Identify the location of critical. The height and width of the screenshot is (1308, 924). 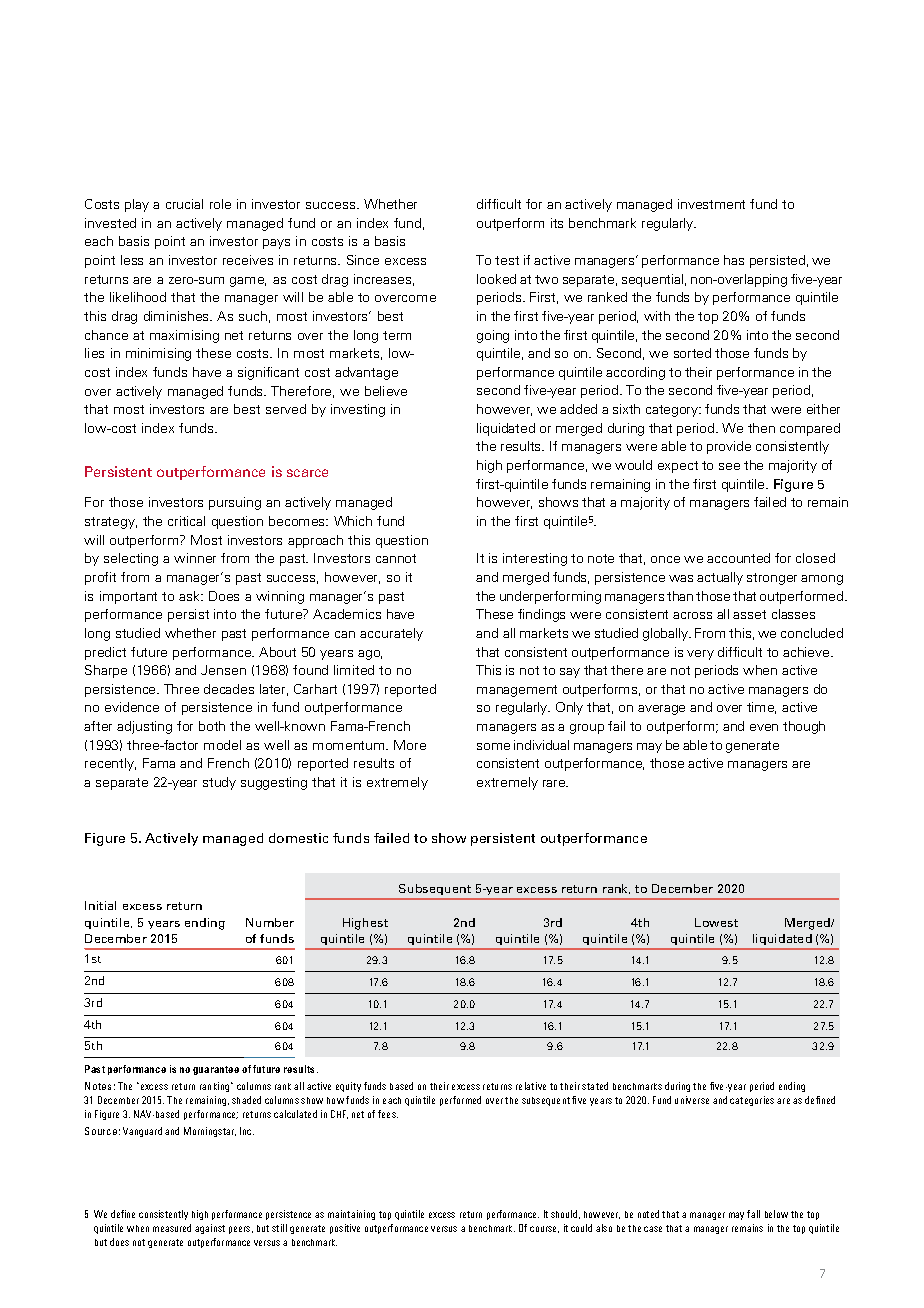
(186, 521).
